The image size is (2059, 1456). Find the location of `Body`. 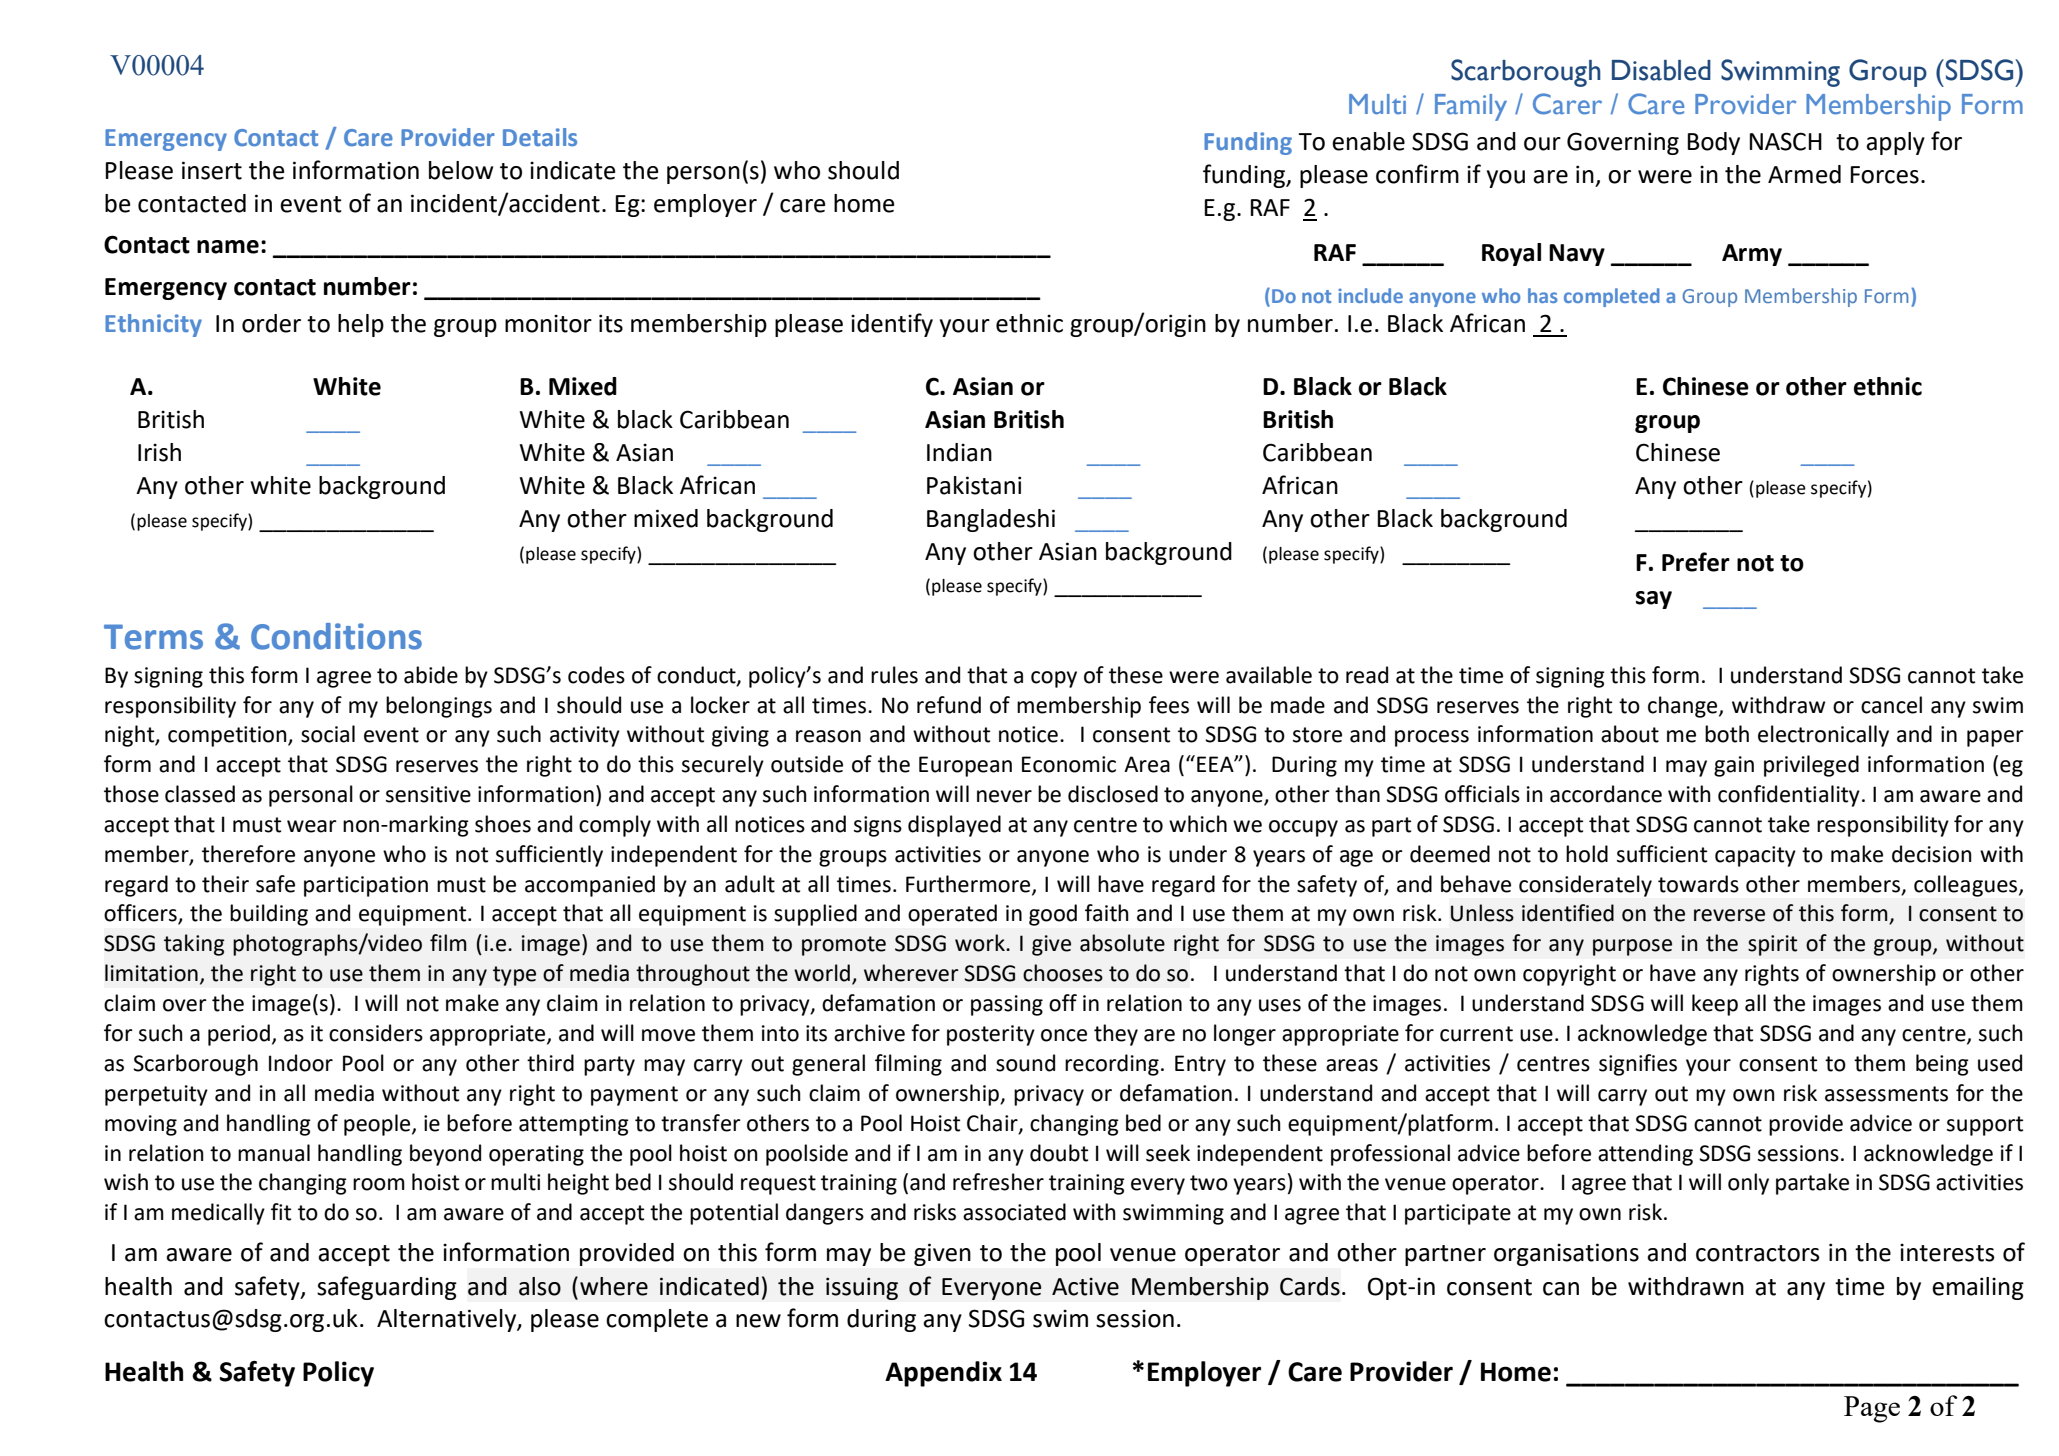

Body is located at coordinates (1713, 143).
